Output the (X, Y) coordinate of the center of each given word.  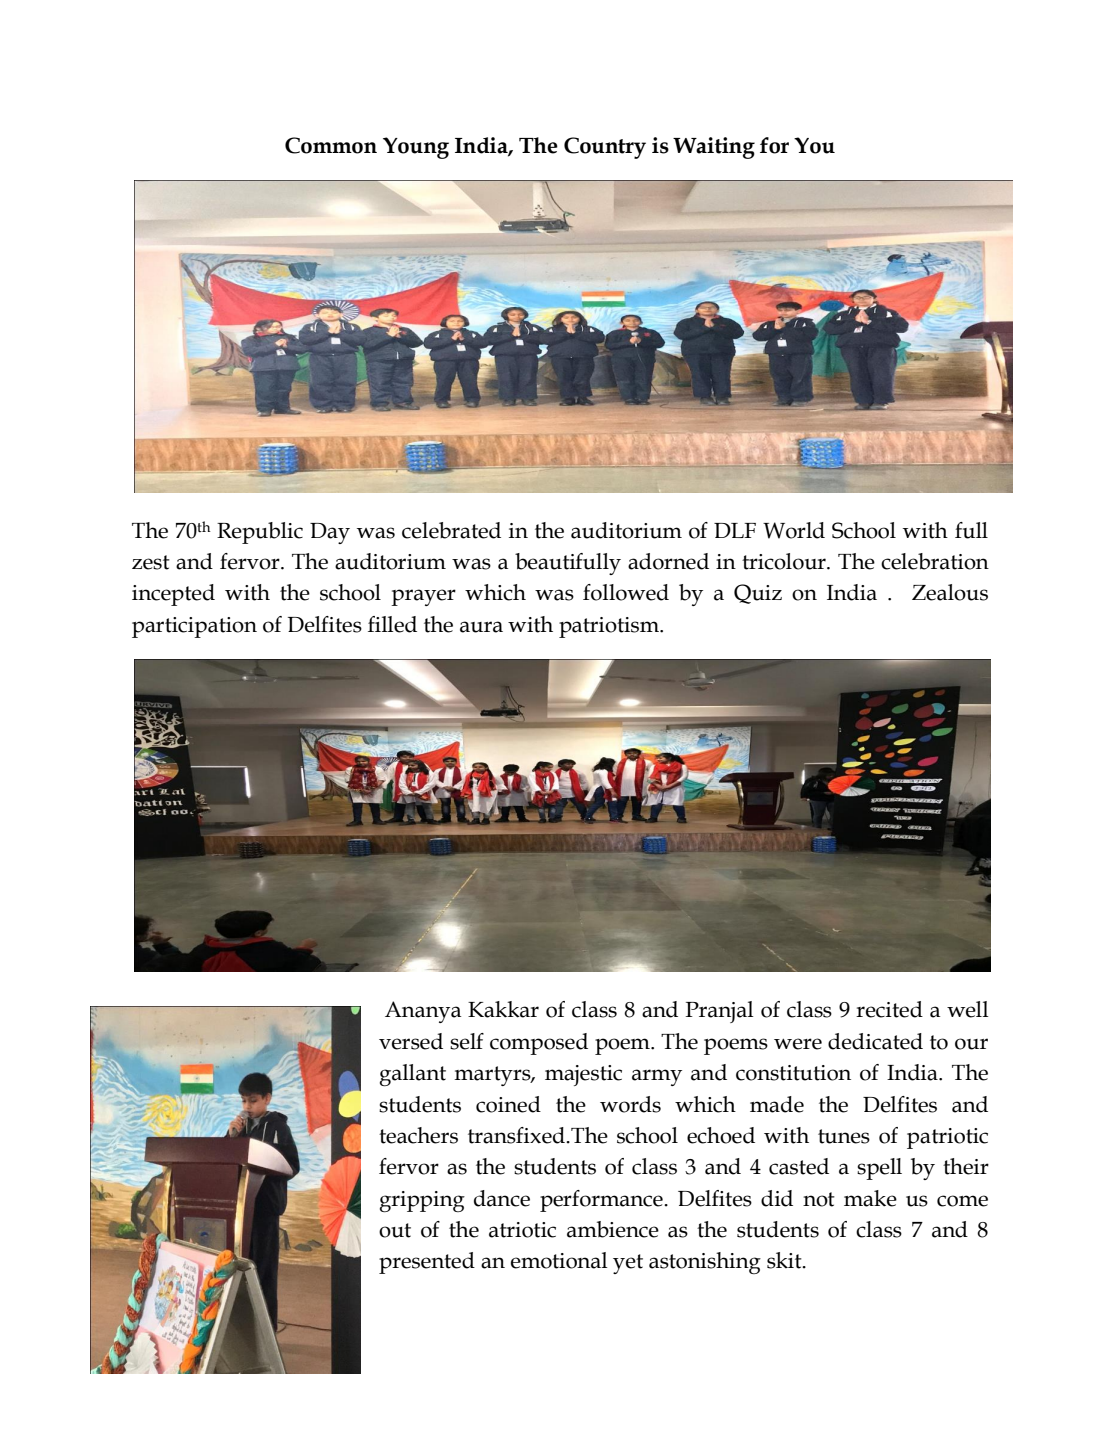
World (794, 530)
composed (539, 1044)
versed (411, 1041)
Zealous (950, 592)
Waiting (714, 148)
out (395, 1230)
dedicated (875, 1041)
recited (889, 1009)
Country (605, 148)
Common (331, 145)
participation (194, 627)
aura (481, 627)
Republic (260, 533)
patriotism (610, 627)
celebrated (451, 530)
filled (392, 624)
